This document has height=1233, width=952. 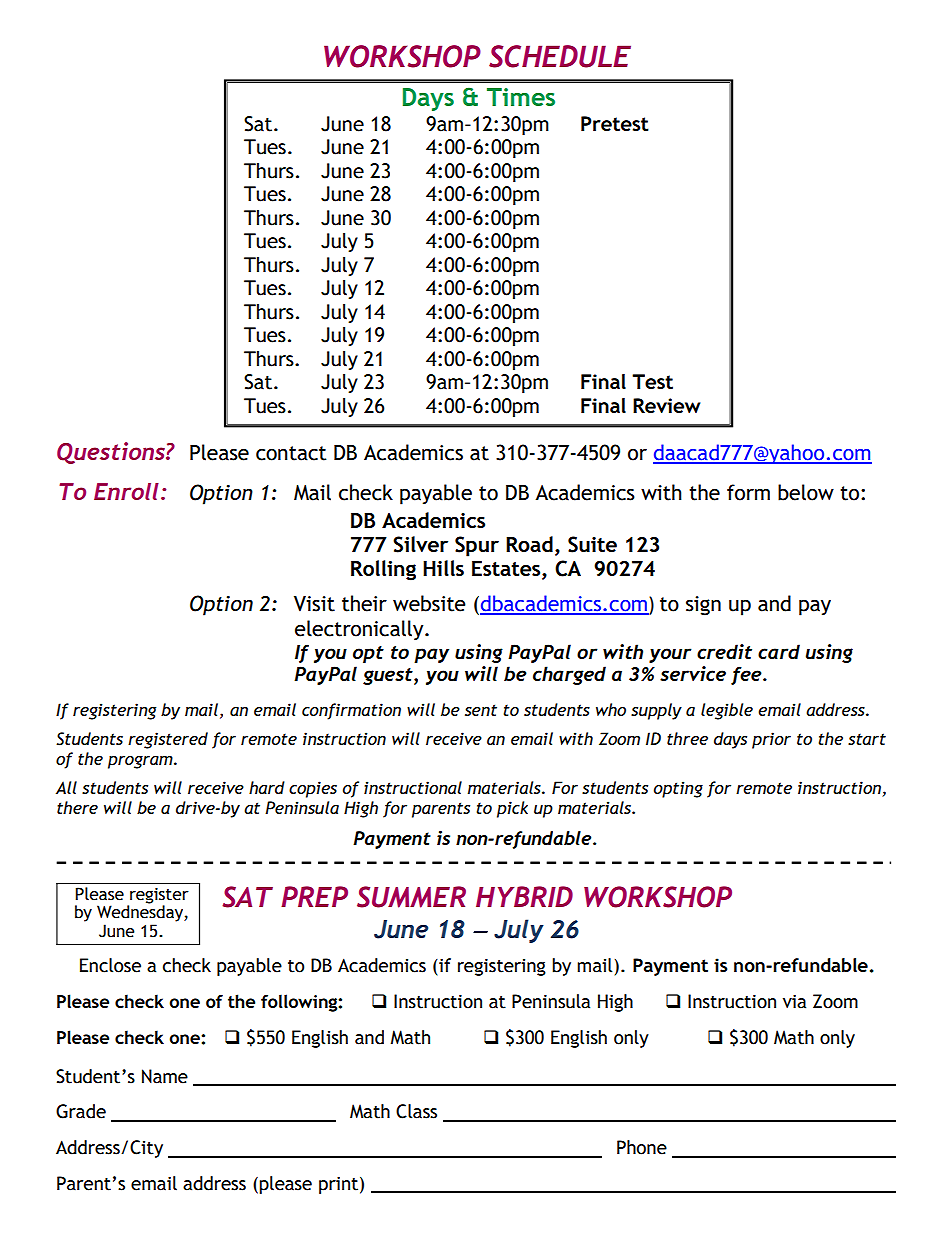 What do you see at coordinates (748, 492) in the document?
I see `form` at bounding box center [748, 492].
